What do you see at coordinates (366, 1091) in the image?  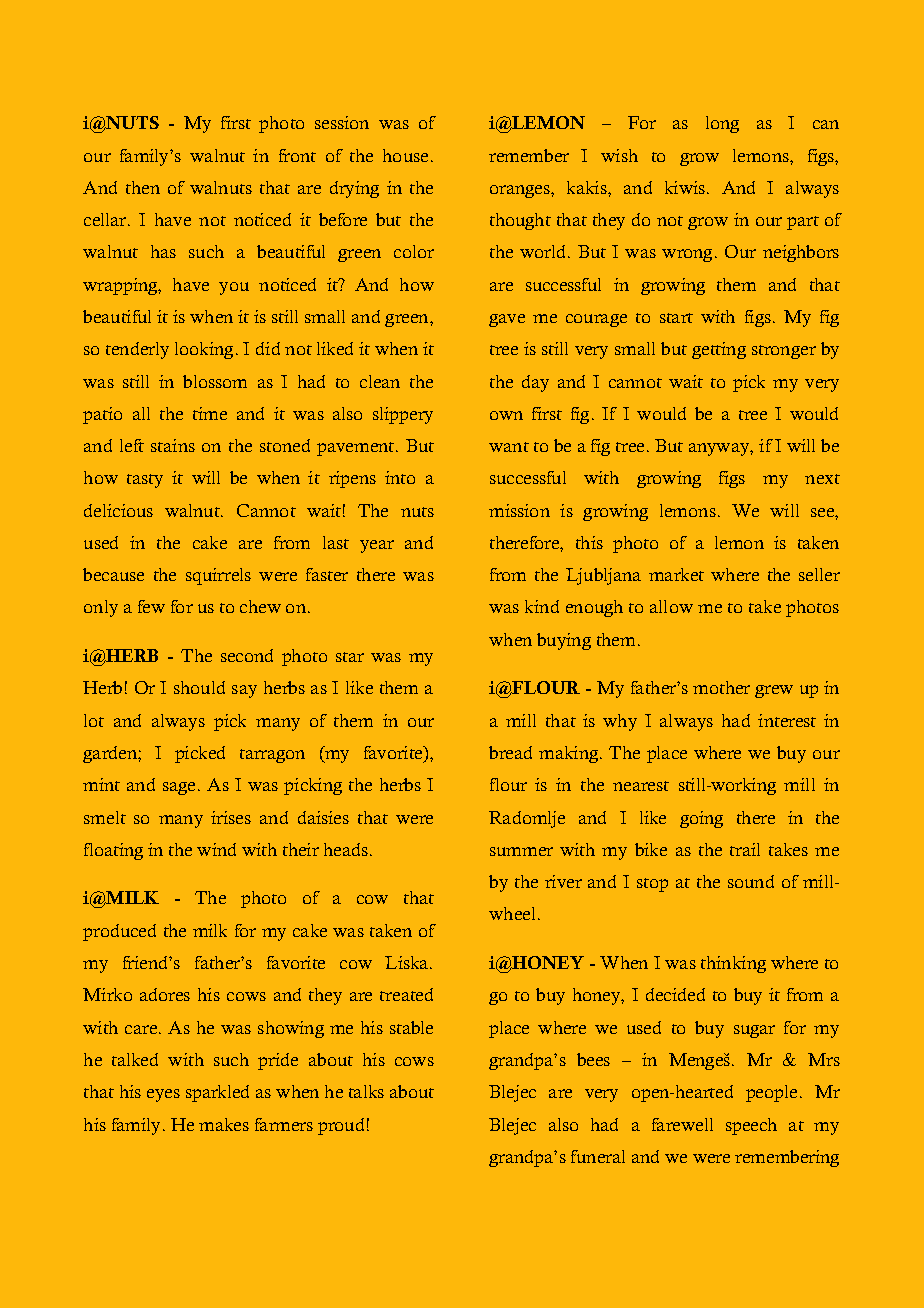 I see `talks` at bounding box center [366, 1091].
